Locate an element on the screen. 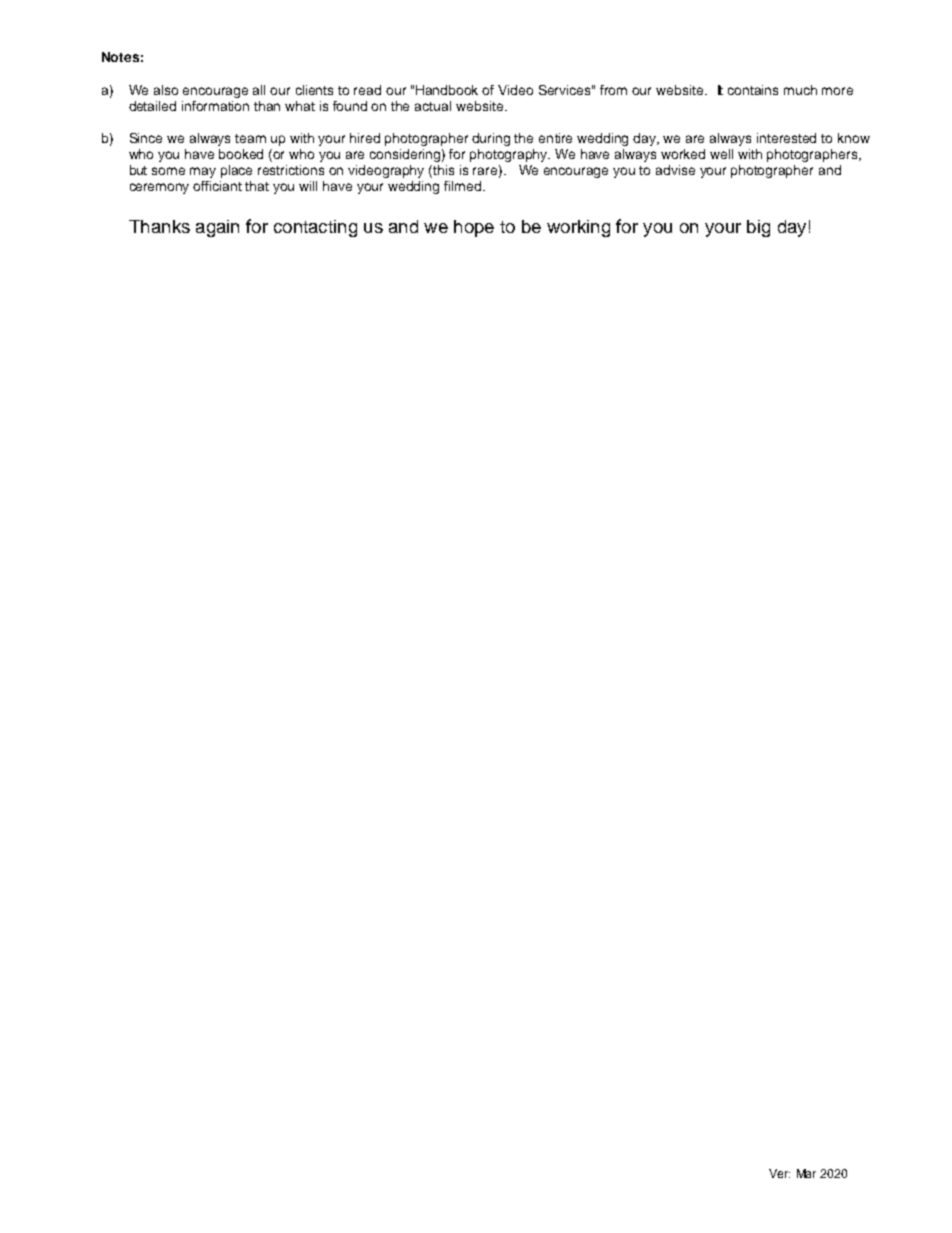 The height and width of the screenshot is (1233, 952). Ver is located at coordinates (779, 1173).
